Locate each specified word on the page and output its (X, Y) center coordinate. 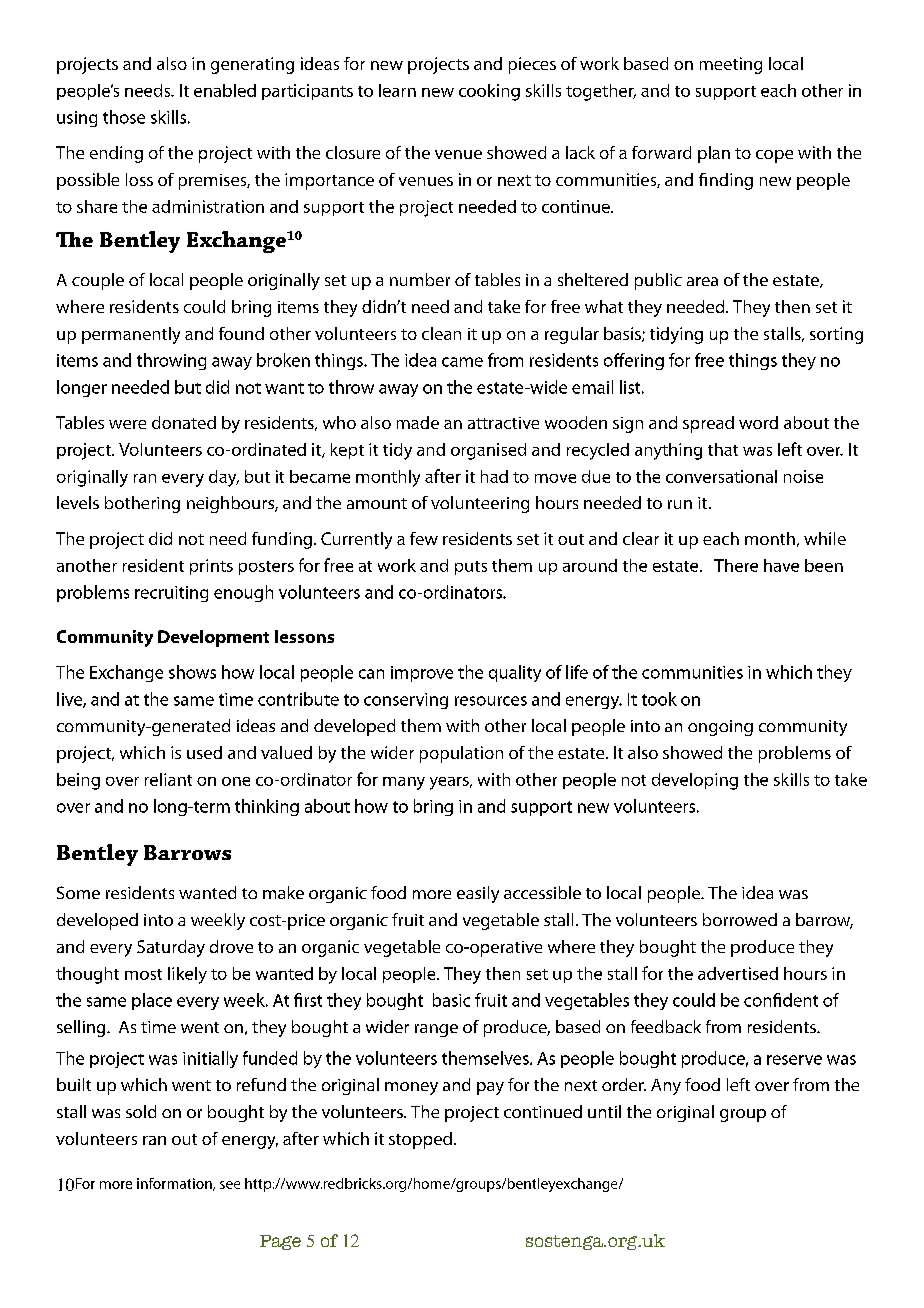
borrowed (740, 919)
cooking (489, 92)
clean (441, 333)
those (124, 117)
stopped (420, 1140)
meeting (731, 65)
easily (478, 894)
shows (192, 672)
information (175, 1184)
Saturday (171, 948)
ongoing (720, 728)
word (758, 422)
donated (184, 422)
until (604, 1111)
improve (422, 674)
